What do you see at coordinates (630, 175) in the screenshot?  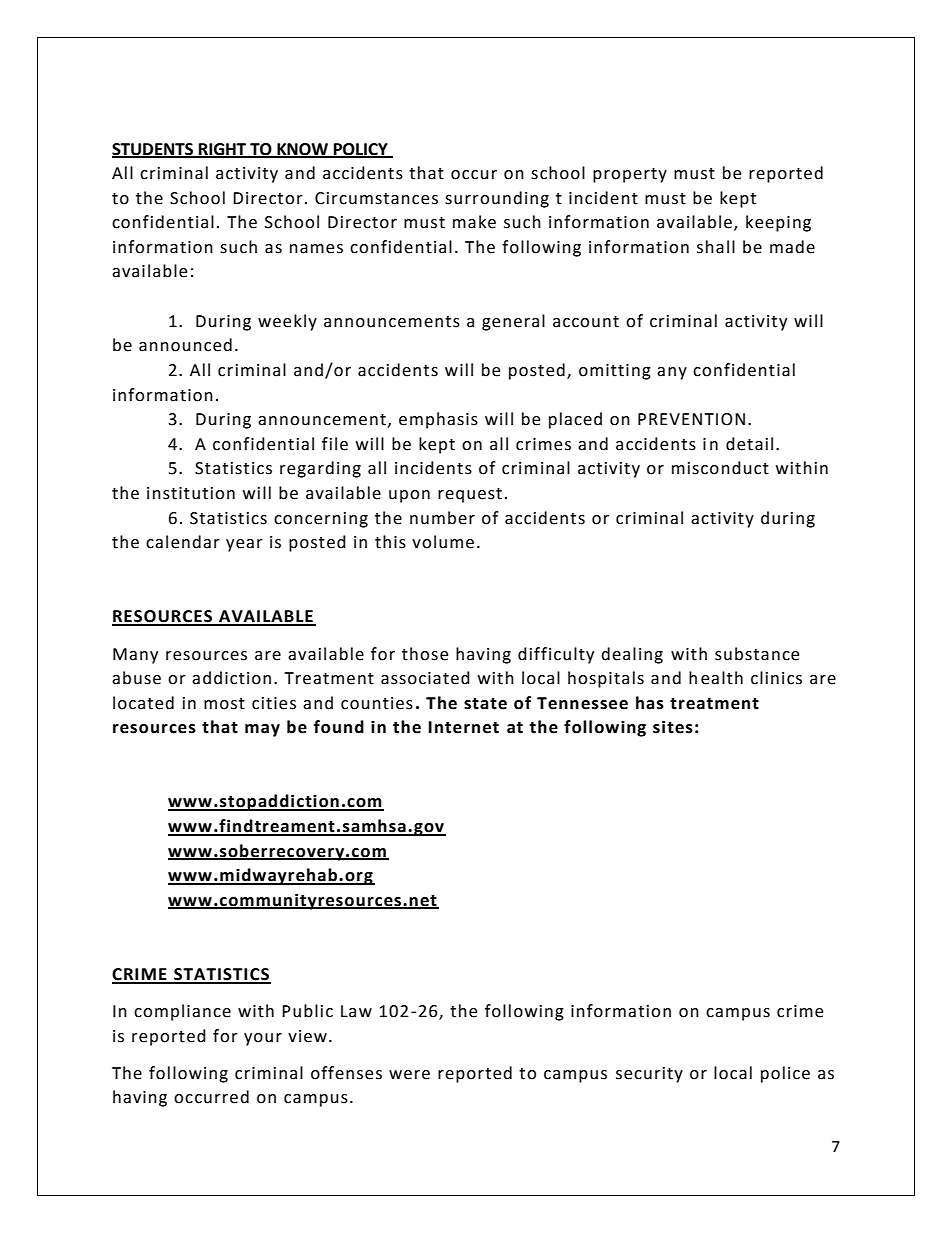 I see `property` at bounding box center [630, 175].
